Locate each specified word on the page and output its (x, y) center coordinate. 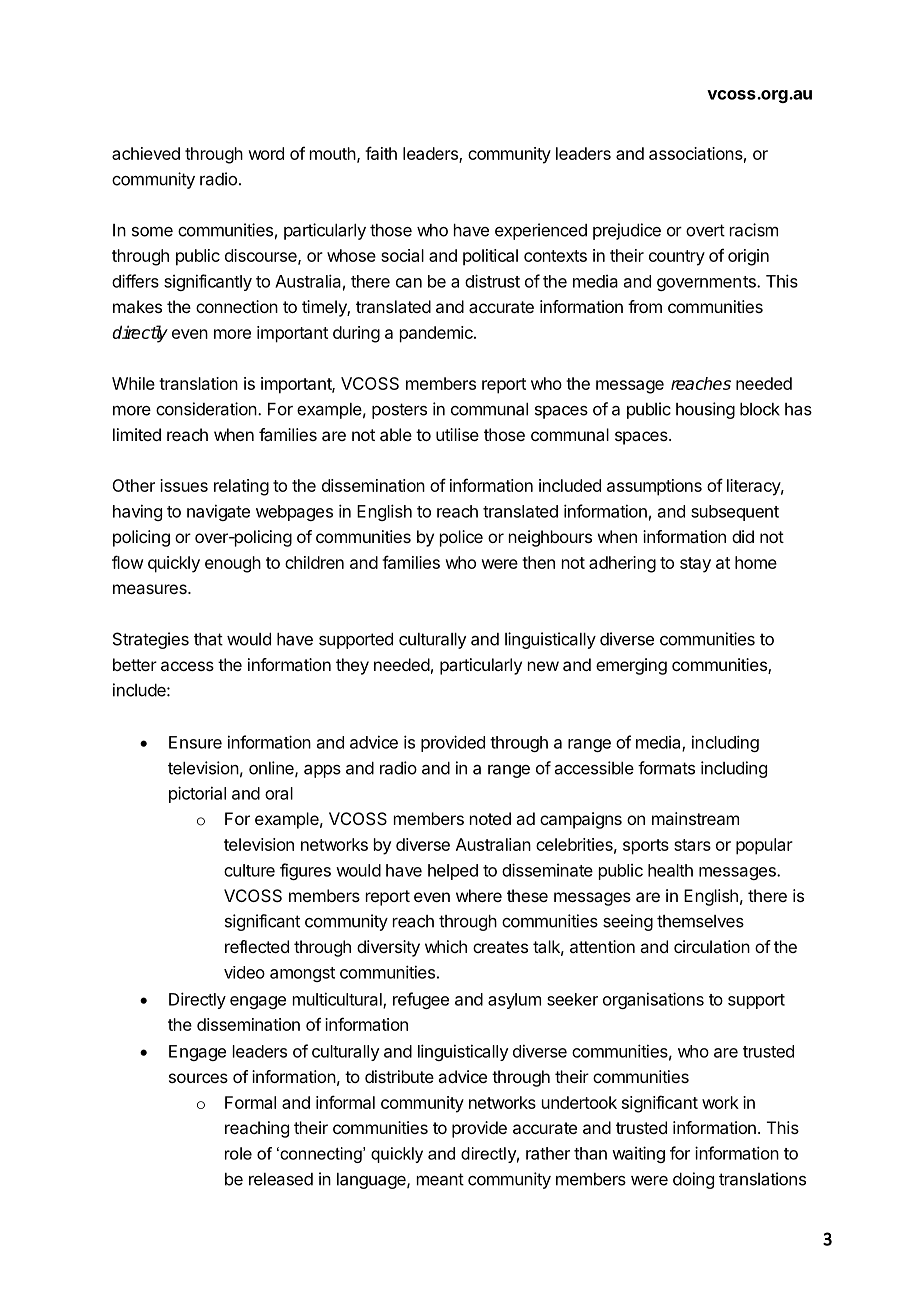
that (208, 639)
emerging (631, 666)
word (266, 153)
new (543, 666)
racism (754, 230)
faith (381, 153)
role (238, 1153)
